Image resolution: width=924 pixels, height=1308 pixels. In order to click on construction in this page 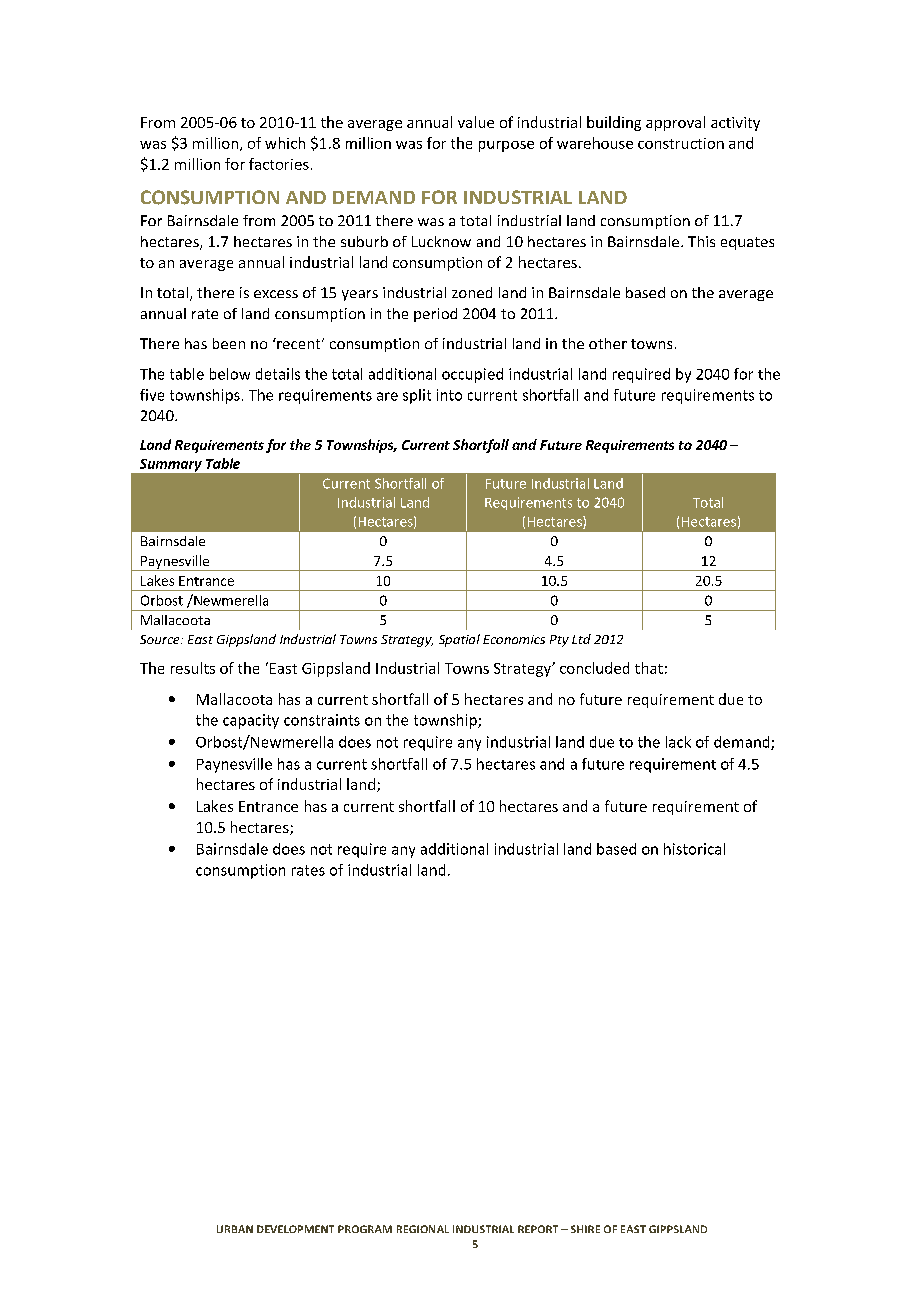, I will do `click(681, 143)`.
